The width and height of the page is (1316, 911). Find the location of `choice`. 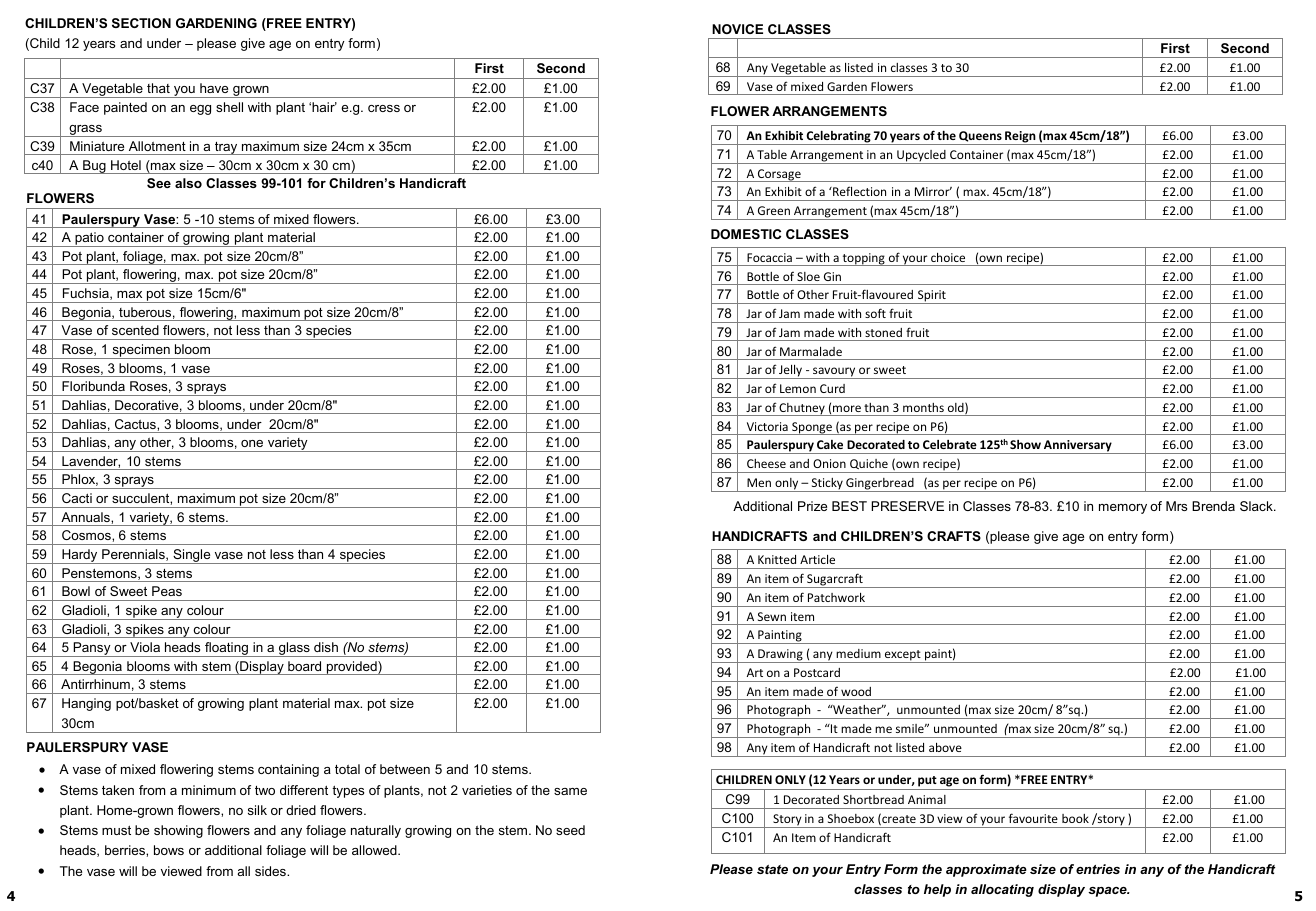

choice is located at coordinates (948, 257).
